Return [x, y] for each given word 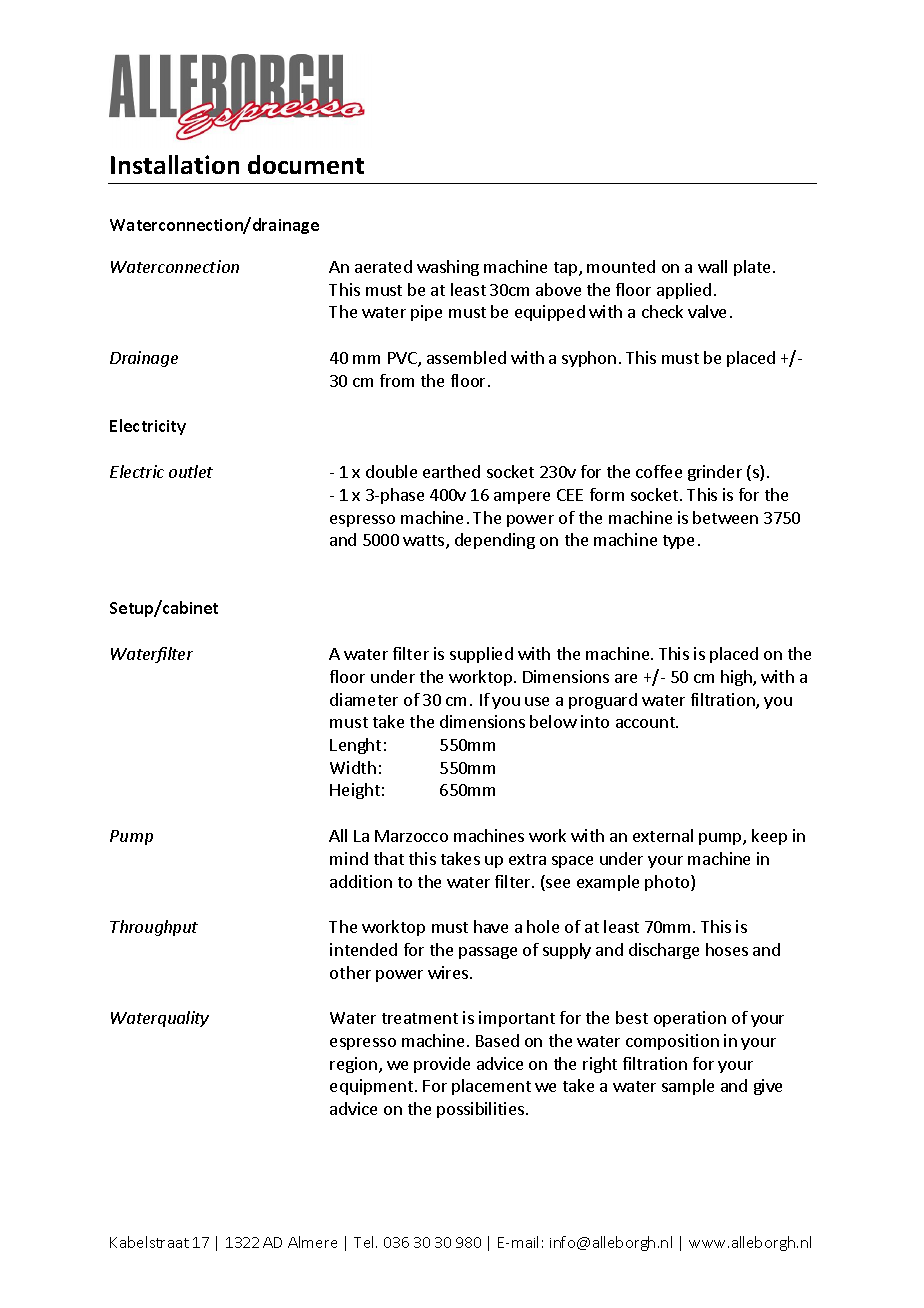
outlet [191, 471]
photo [668, 883]
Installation [175, 164]
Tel [365, 1242]
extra [527, 859]
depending [495, 541]
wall [712, 266]
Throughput [154, 928]
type [678, 542]
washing [448, 268]
